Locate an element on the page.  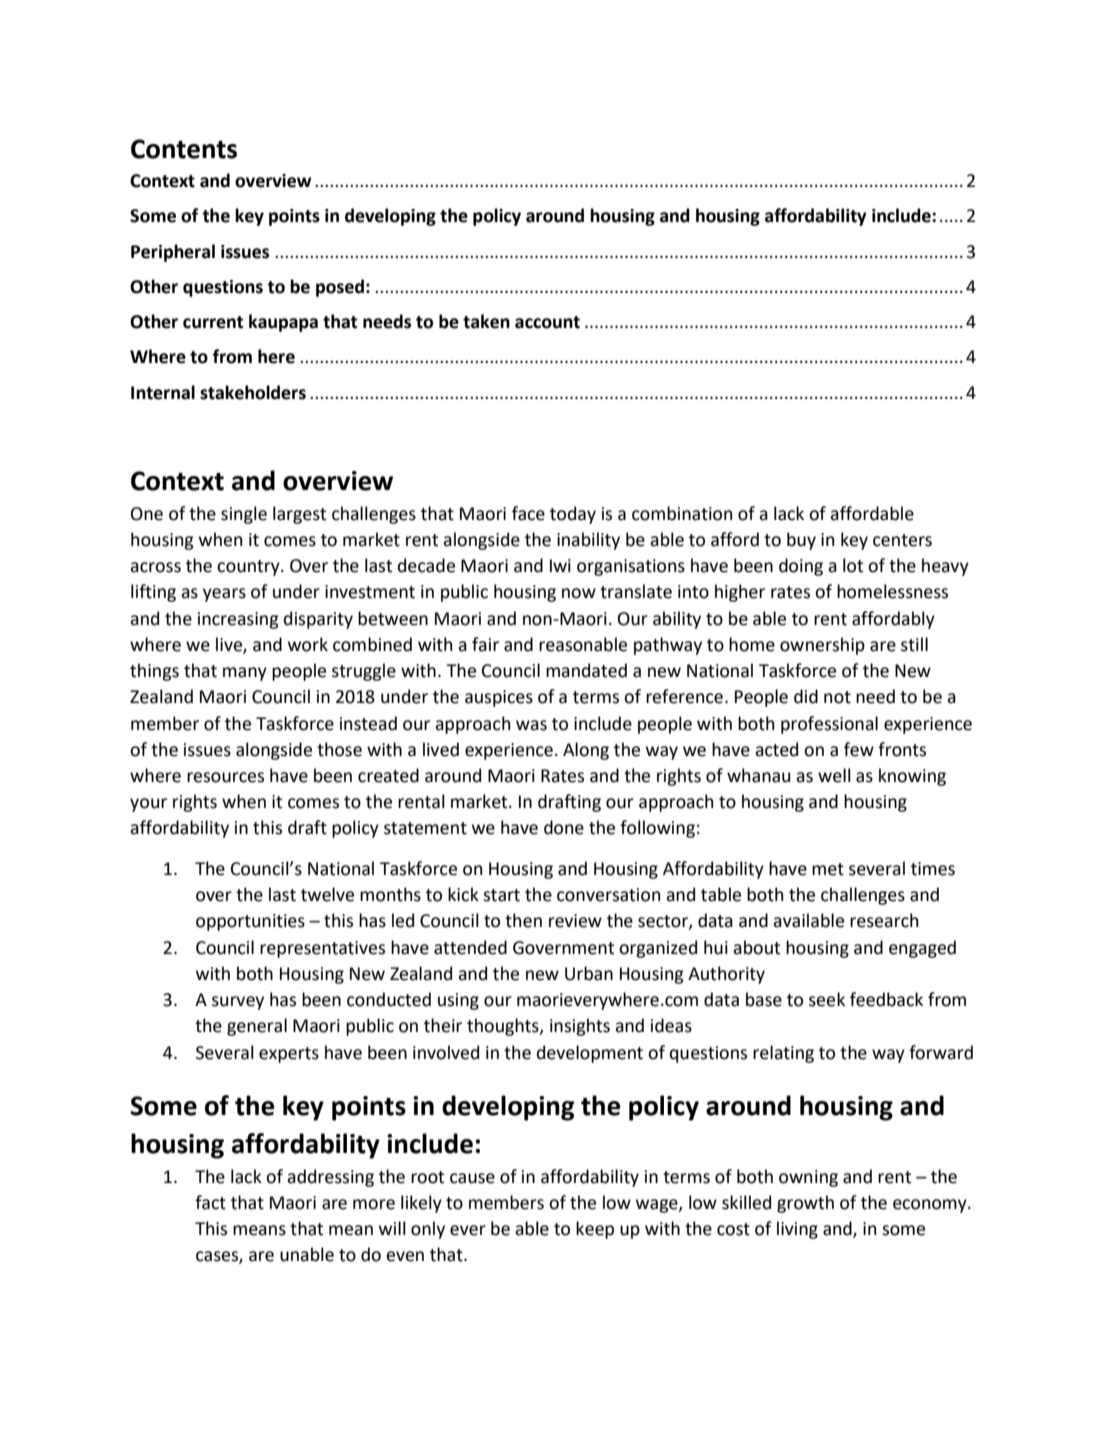
well is located at coordinates (834, 775).
